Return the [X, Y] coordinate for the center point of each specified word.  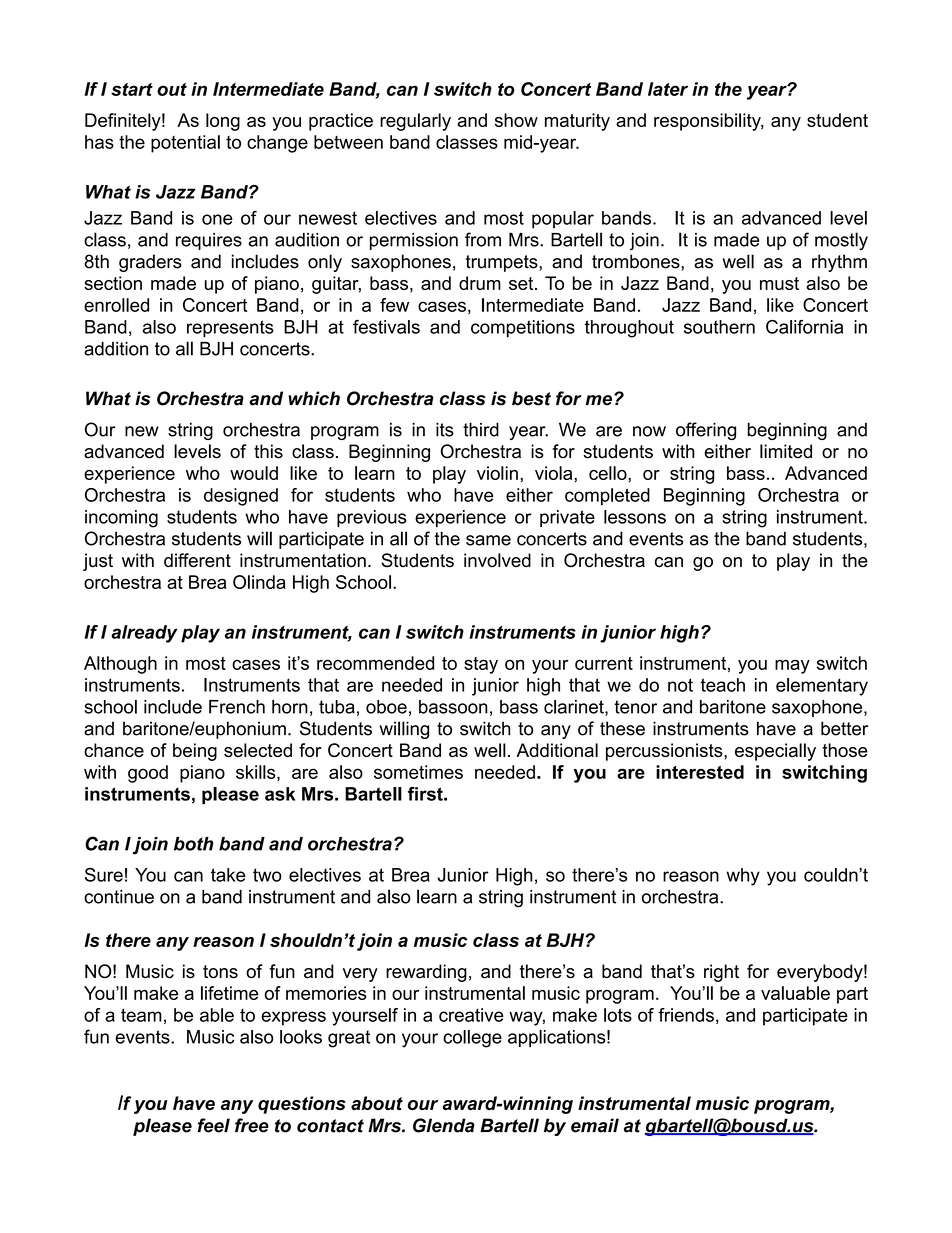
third [481, 429]
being [195, 752]
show [516, 120]
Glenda [444, 1125]
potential [185, 144]
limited [786, 451]
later [668, 89]
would [254, 473]
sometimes [418, 772]
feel [213, 1125]
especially [775, 752]
